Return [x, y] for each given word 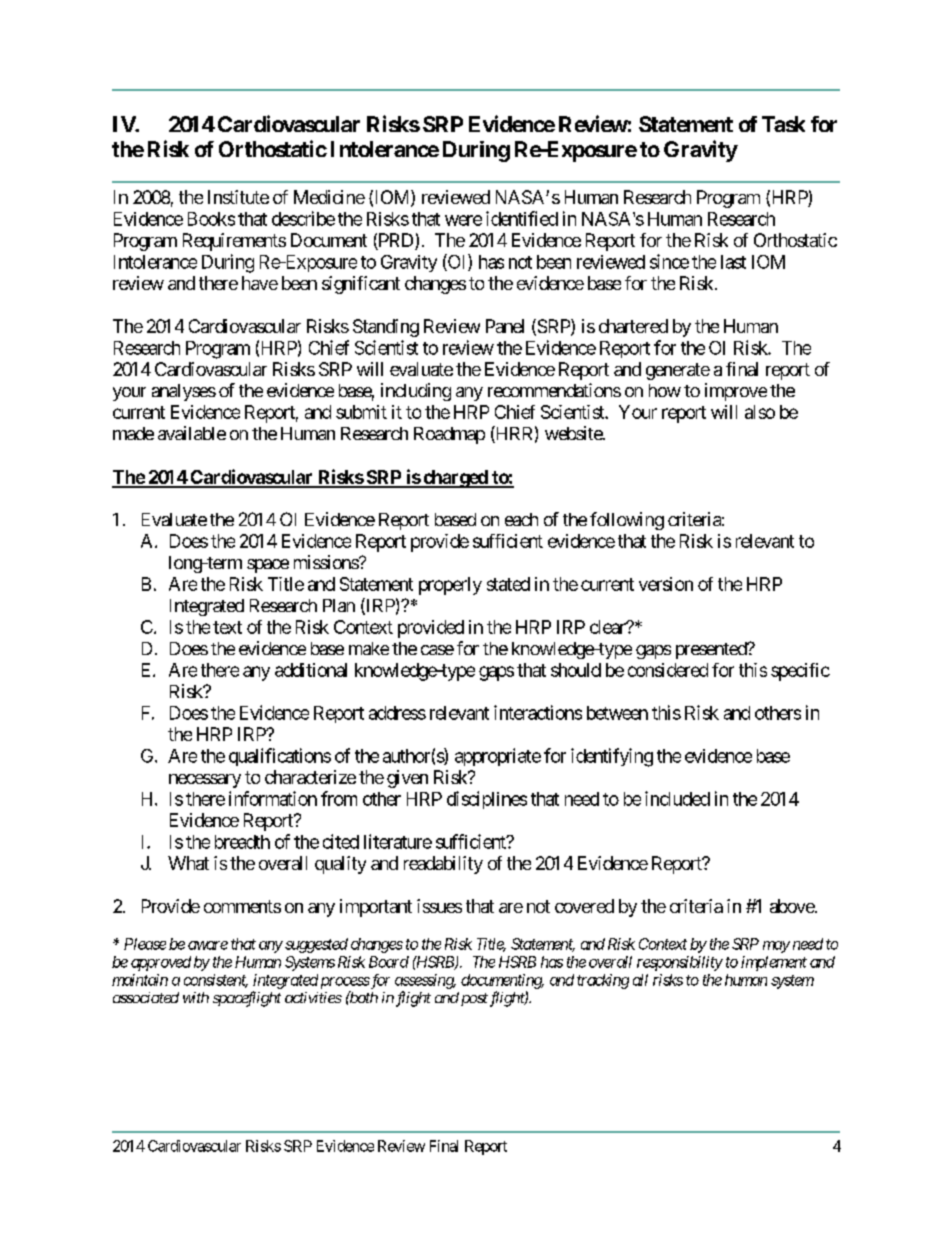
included [677, 798]
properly [450, 586]
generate [678, 371]
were [463, 220]
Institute [238, 197]
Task [783, 124]
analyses [184, 392]
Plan [339, 605]
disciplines [487, 800]
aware [208, 945]
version [666, 584]
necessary [205, 781]
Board [389, 962]
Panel [505, 326]
